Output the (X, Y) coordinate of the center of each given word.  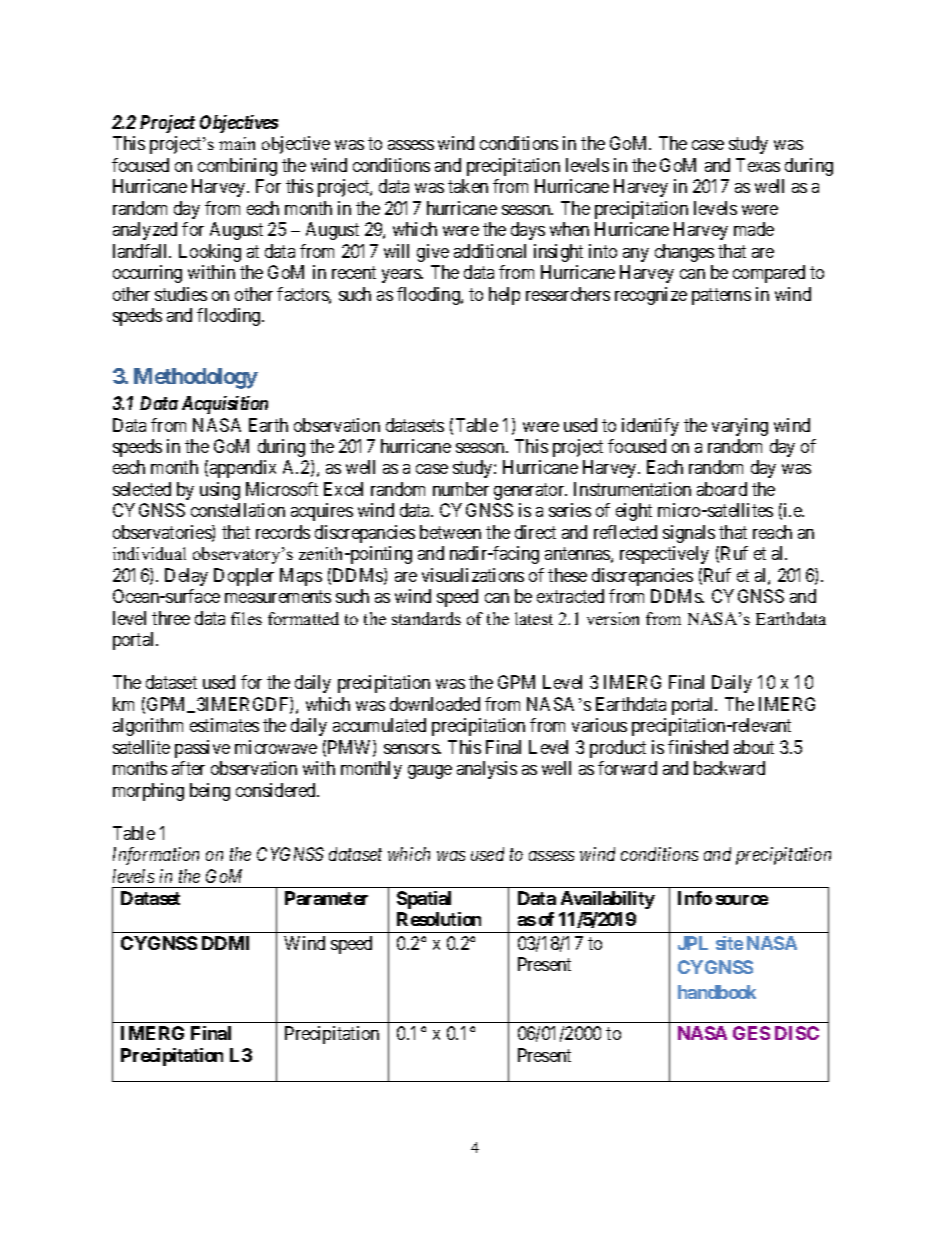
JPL (693, 943)
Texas (758, 165)
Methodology (196, 378)
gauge (430, 772)
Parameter (326, 898)
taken (468, 186)
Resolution (439, 919)
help (504, 296)
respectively (664, 555)
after (188, 768)
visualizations (473, 575)
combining (237, 167)
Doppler (244, 577)
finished (698, 747)
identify (650, 427)
